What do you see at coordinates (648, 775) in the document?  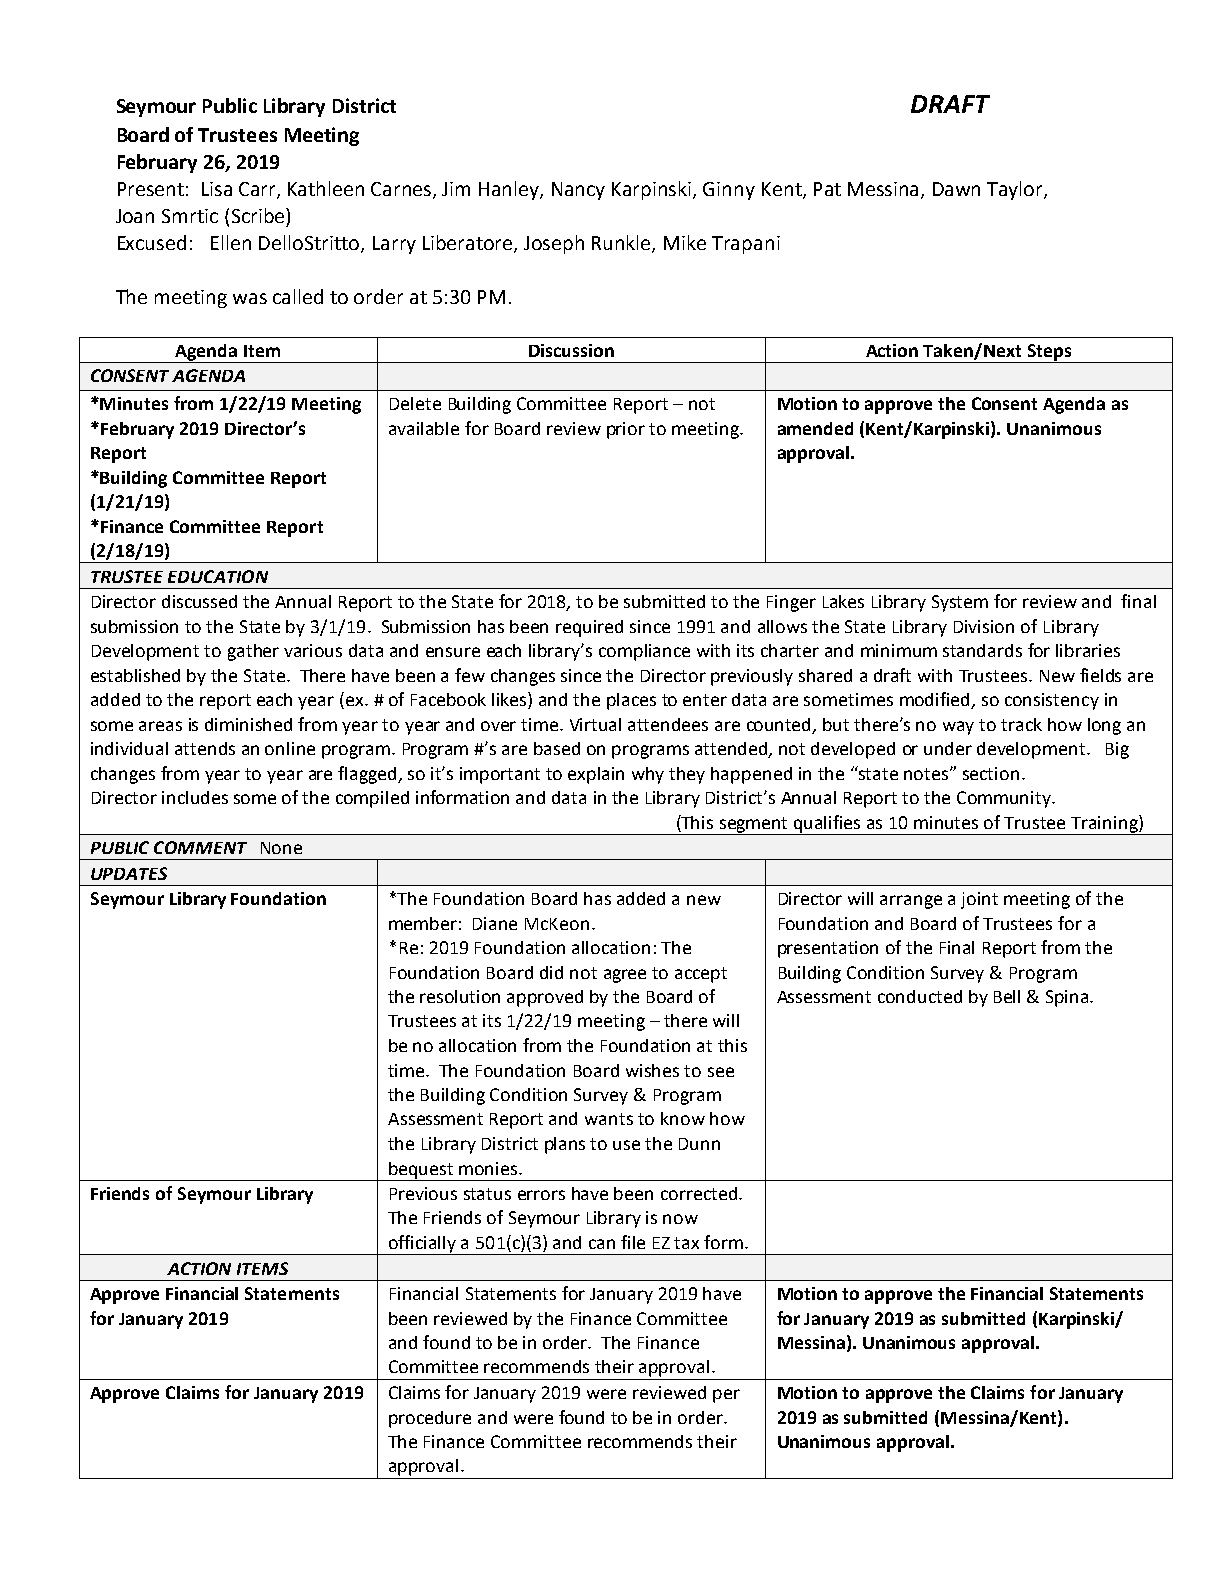 I see `why` at bounding box center [648, 775].
